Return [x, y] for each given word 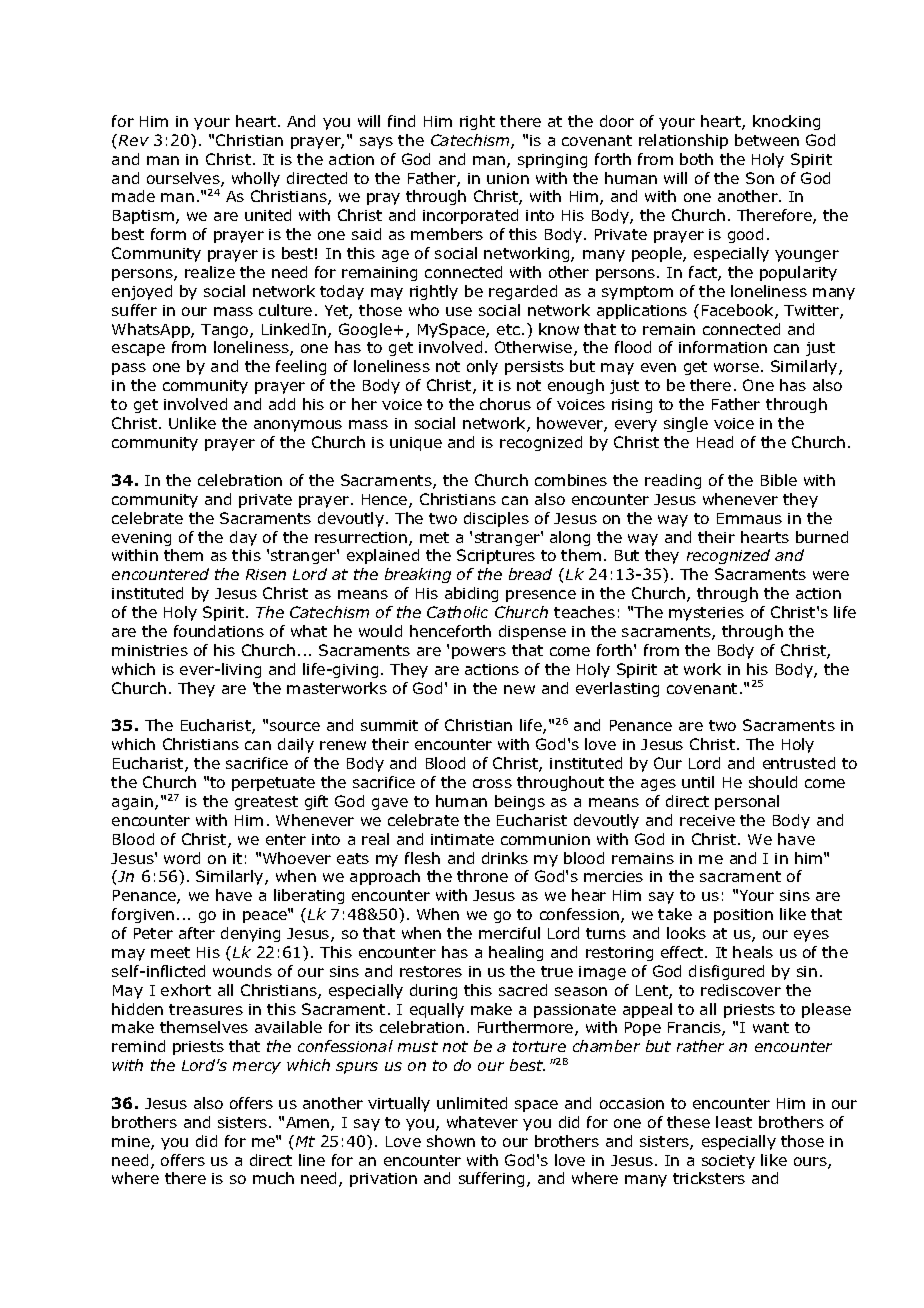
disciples [496, 519]
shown [451, 1141]
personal [747, 802]
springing [552, 161]
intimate [462, 839]
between [767, 140]
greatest [266, 803]
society [728, 1162]
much [273, 1178]
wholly [256, 179]
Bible [779, 480]
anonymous [298, 426]
